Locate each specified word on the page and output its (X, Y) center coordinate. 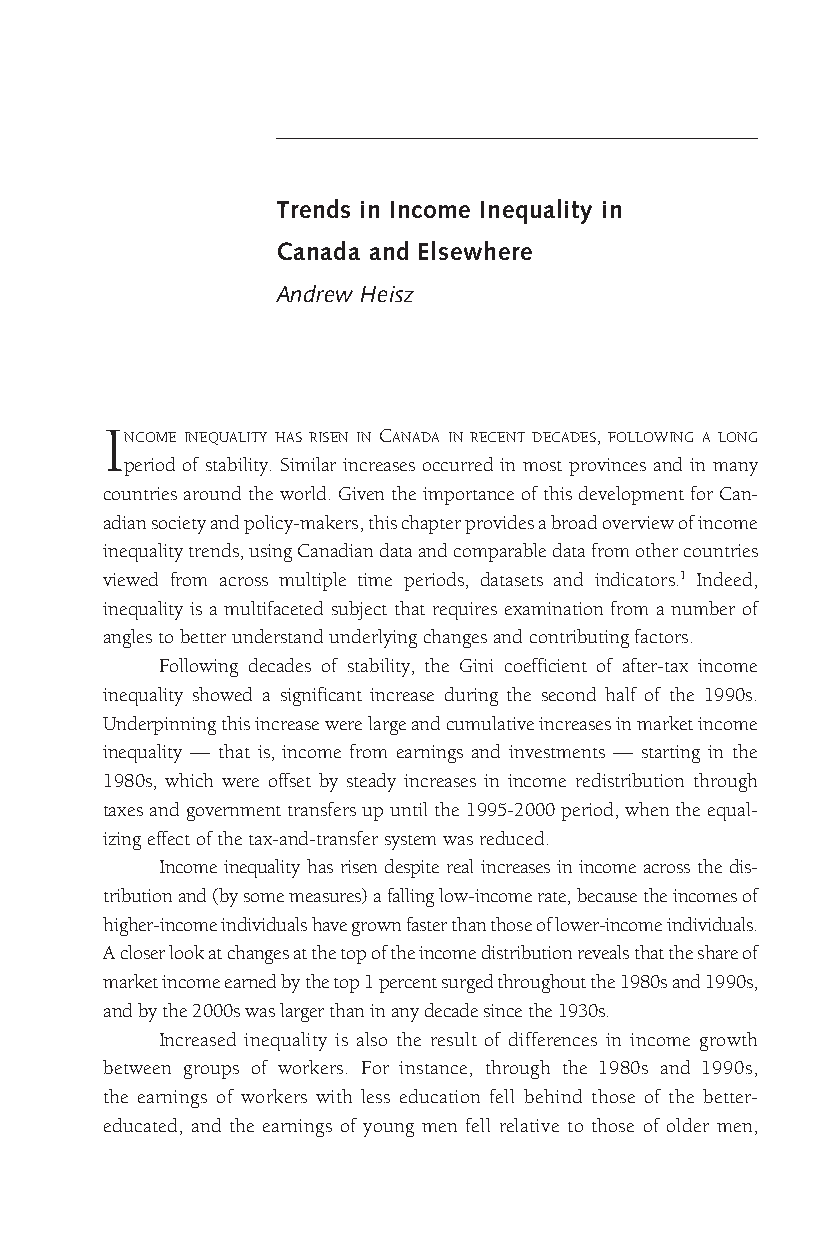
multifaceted (273, 608)
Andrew (314, 293)
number (703, 608)
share (718, 952)
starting (671, 754)
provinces (607, 467)
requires (465, 611)
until (408, 809)
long (737, 437)
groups (211, 1072)
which (189, 780)
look (186, 952)
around (212, 493)
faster (427, 924)
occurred (458, 464)
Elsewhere (475, 250)
